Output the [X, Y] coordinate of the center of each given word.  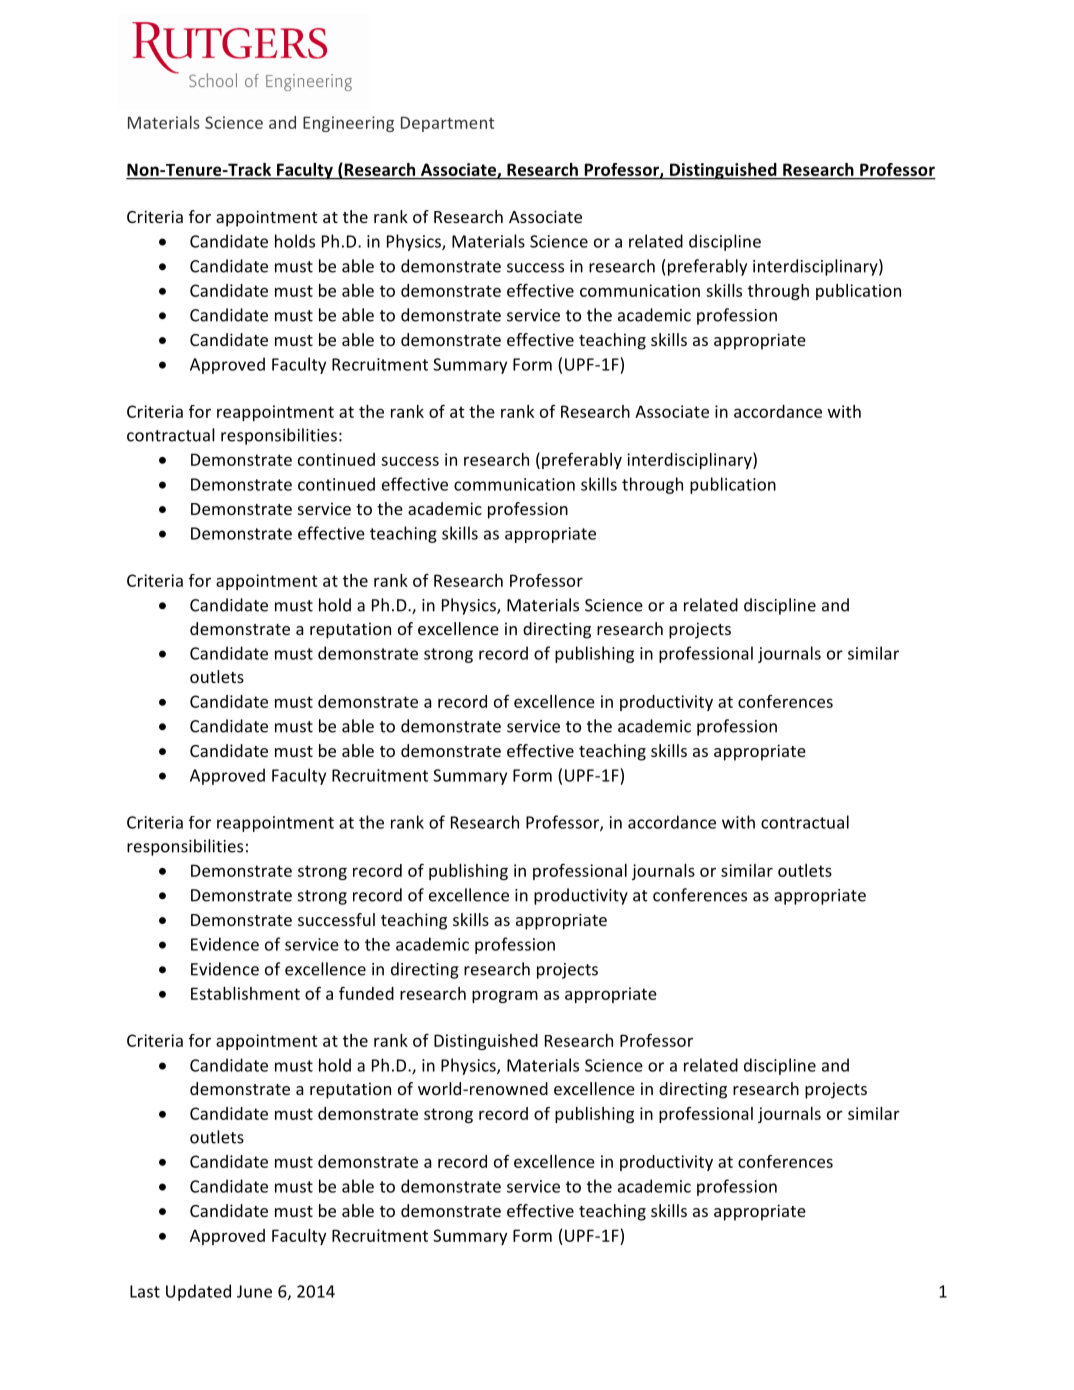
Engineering [348, 124]
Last [145, 1291]
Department [447, 124]
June [254, 1291]
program [505, 996]
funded [366, 993]
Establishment [245, 993]
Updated [198, 1292]
